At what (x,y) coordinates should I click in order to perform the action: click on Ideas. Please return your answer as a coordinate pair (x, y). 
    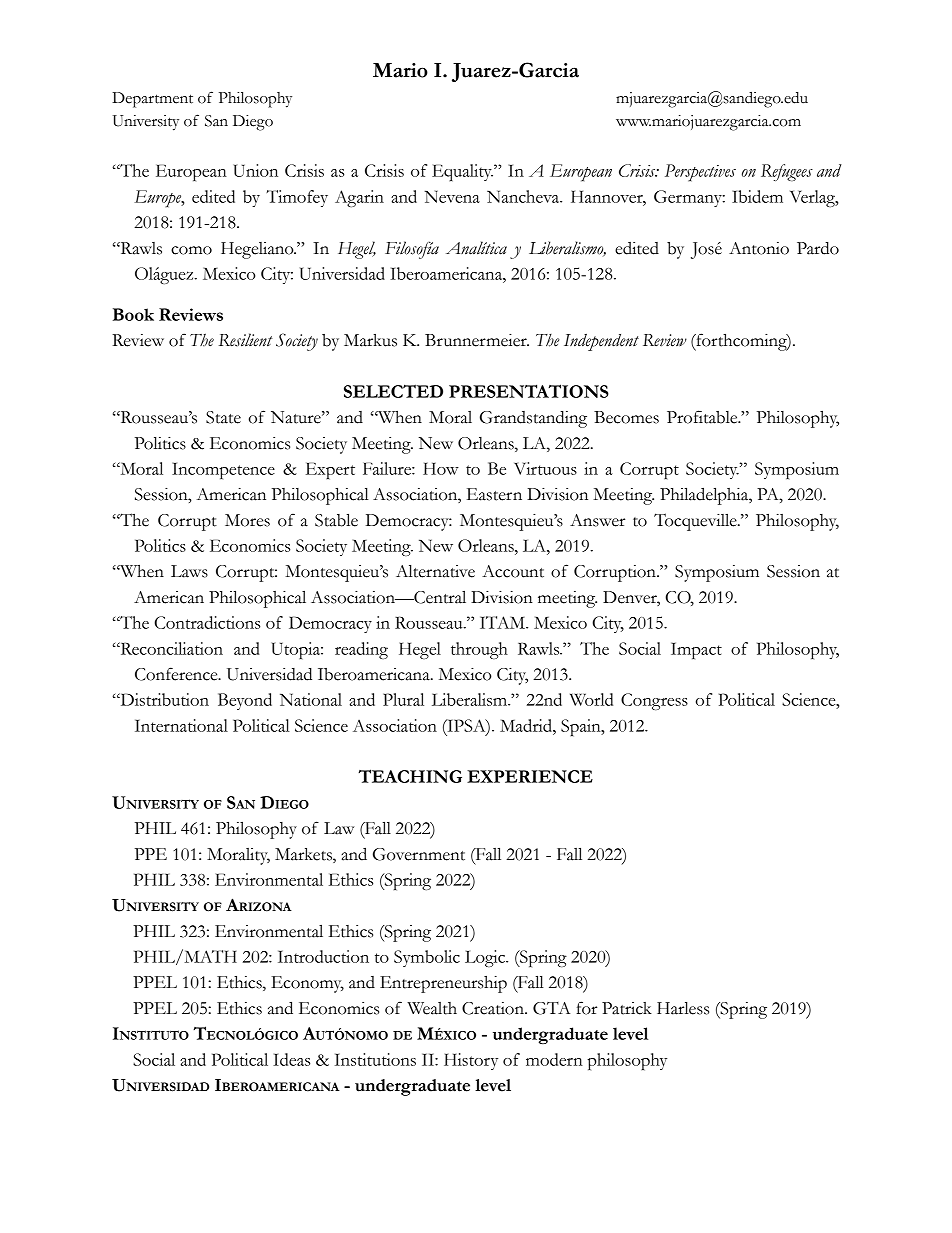
    Looking at the image, I should click on (291, 1059).
